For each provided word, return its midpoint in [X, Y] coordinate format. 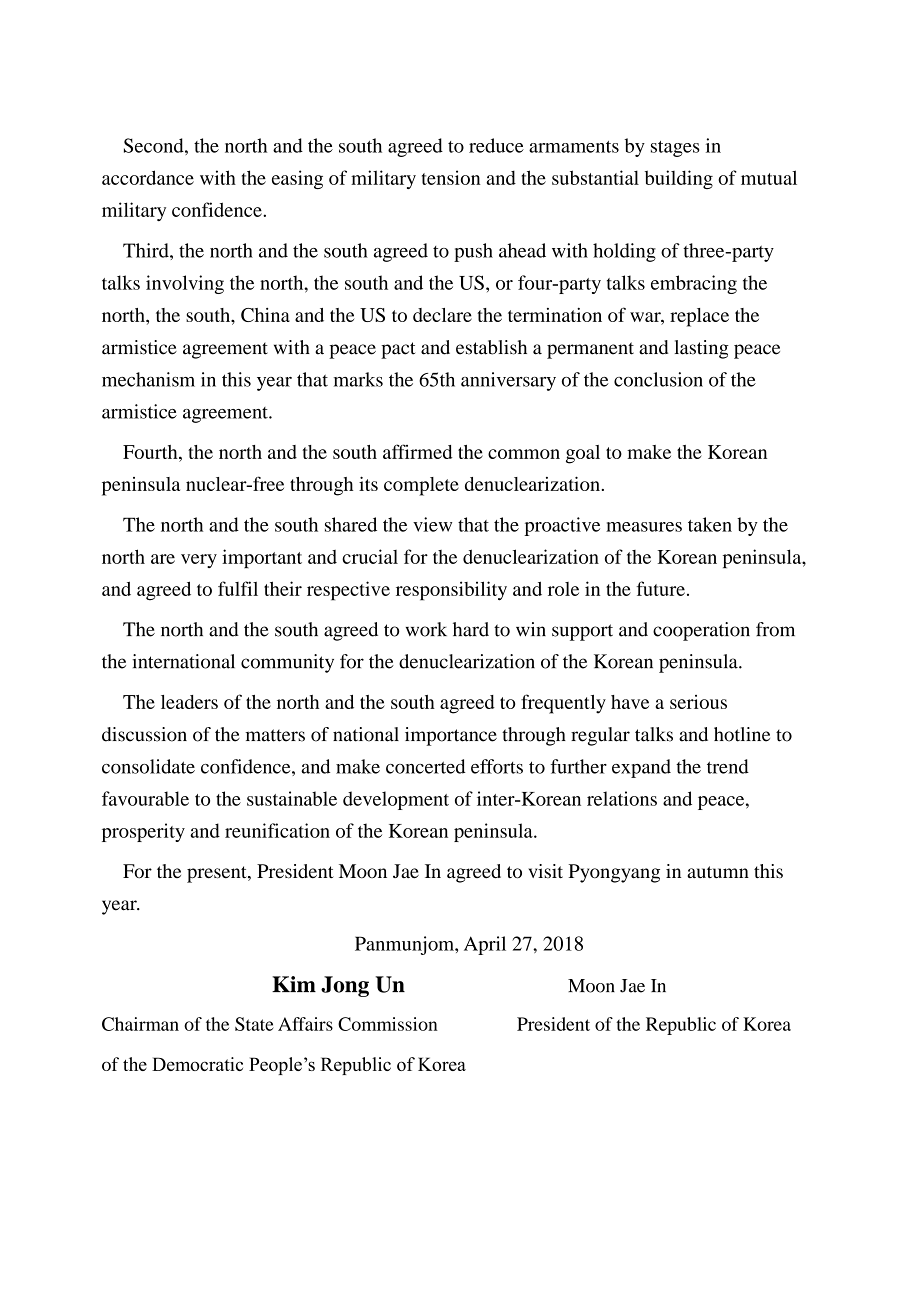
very [199, 561]
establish [491, 347]
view [432, 524]
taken [710, 524]
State [254, 1024]
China [265, 315]
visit [545, 871]
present [218, 874]
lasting [702, 349]
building [679, 179]
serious [698, 702]
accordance [148, 177]
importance [451, 736]
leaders [189, 702]
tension [451, 177]
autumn [718, 872]
